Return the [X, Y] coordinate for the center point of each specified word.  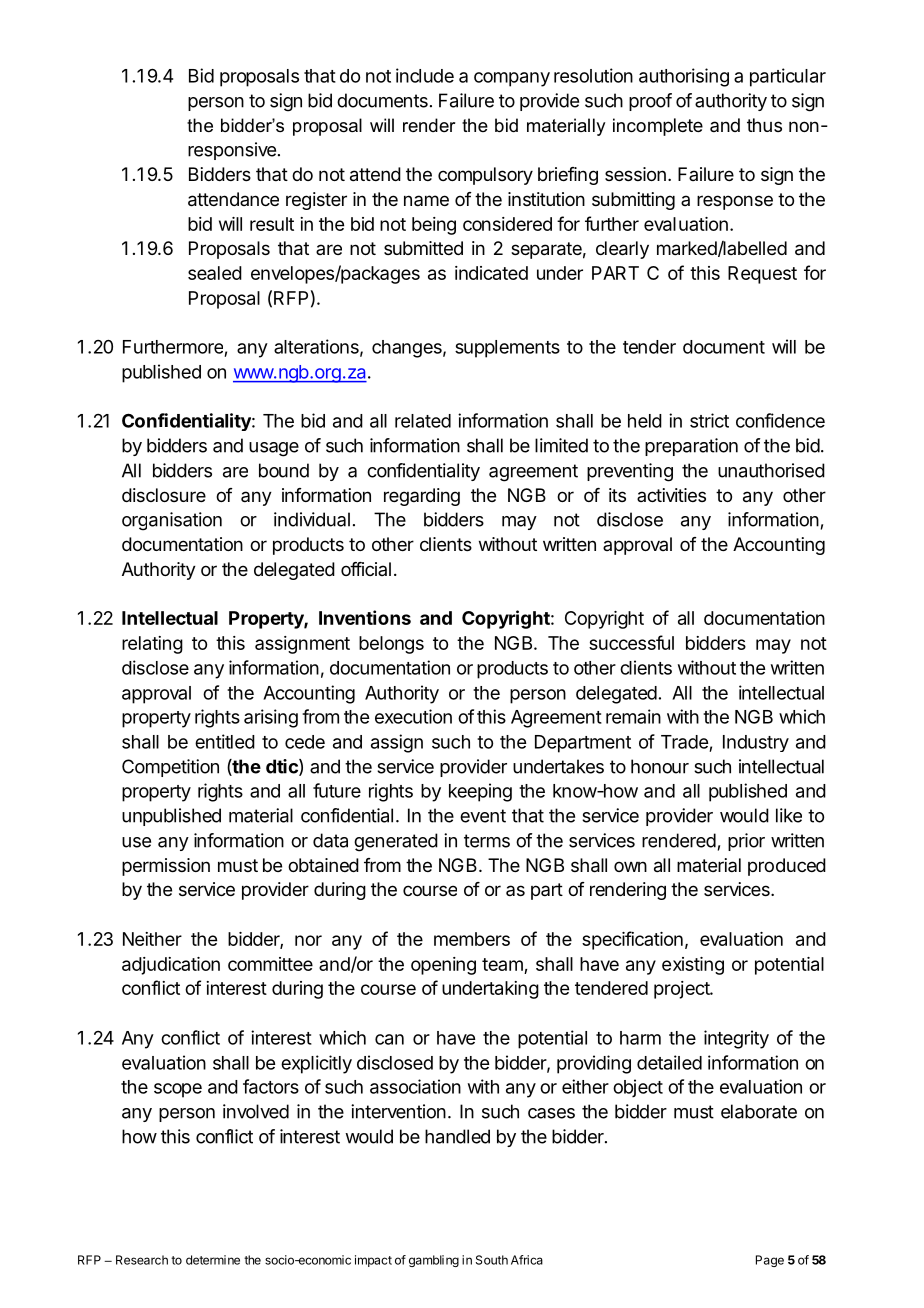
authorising [684, 77]
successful [631, 642]
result [272, 224]
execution [413, 716]
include [425, 75]
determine [213, 1260]
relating [152, 645]
